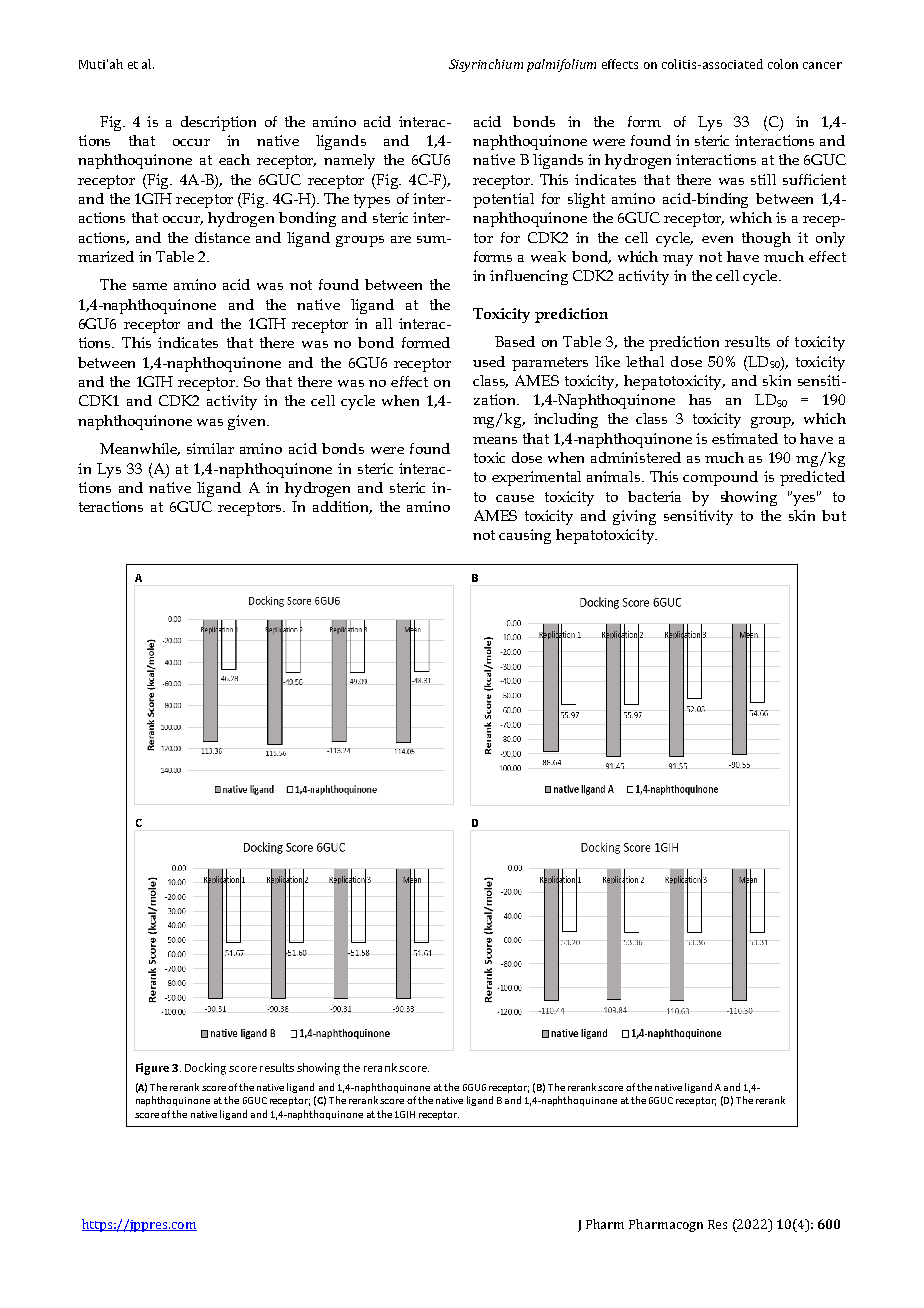  Describe the element at coordinates (745, 438) in the screenshot. I see `estimated` at that location.
